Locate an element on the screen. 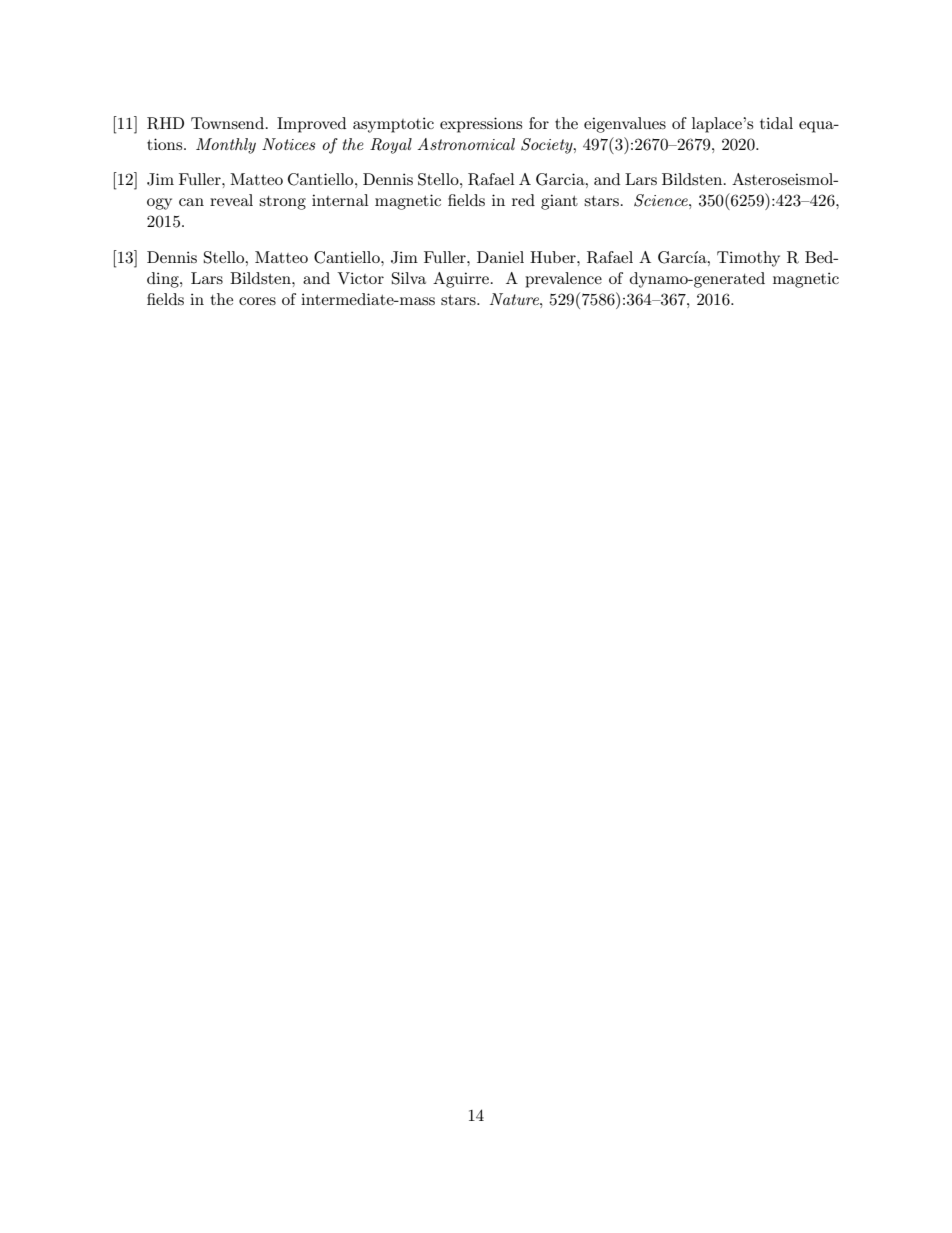 The image size is (952, 1233). Townsend is located at coordinates (227, 123).
